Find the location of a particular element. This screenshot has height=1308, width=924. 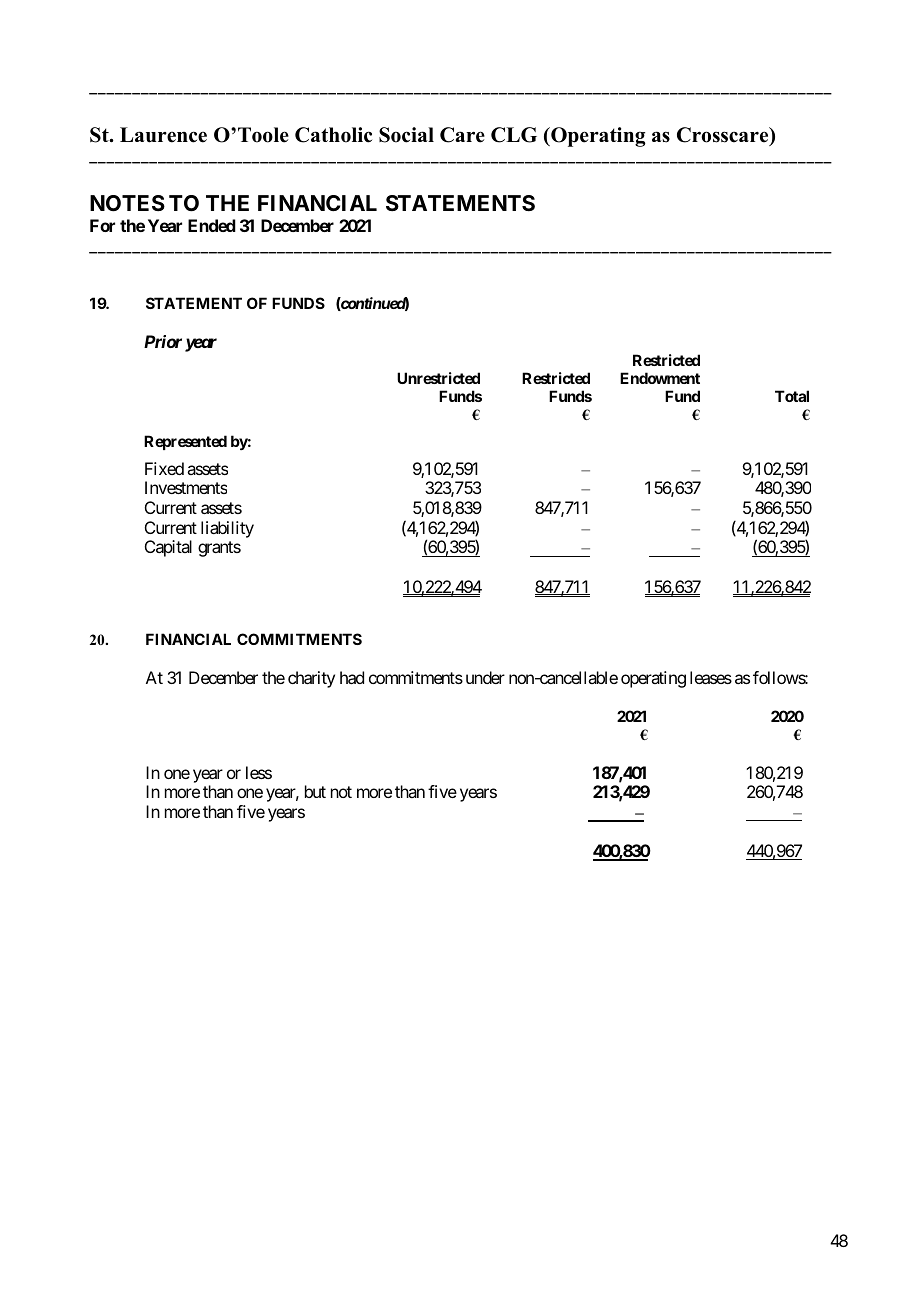

Ended is located at coordinates (212, 225).
